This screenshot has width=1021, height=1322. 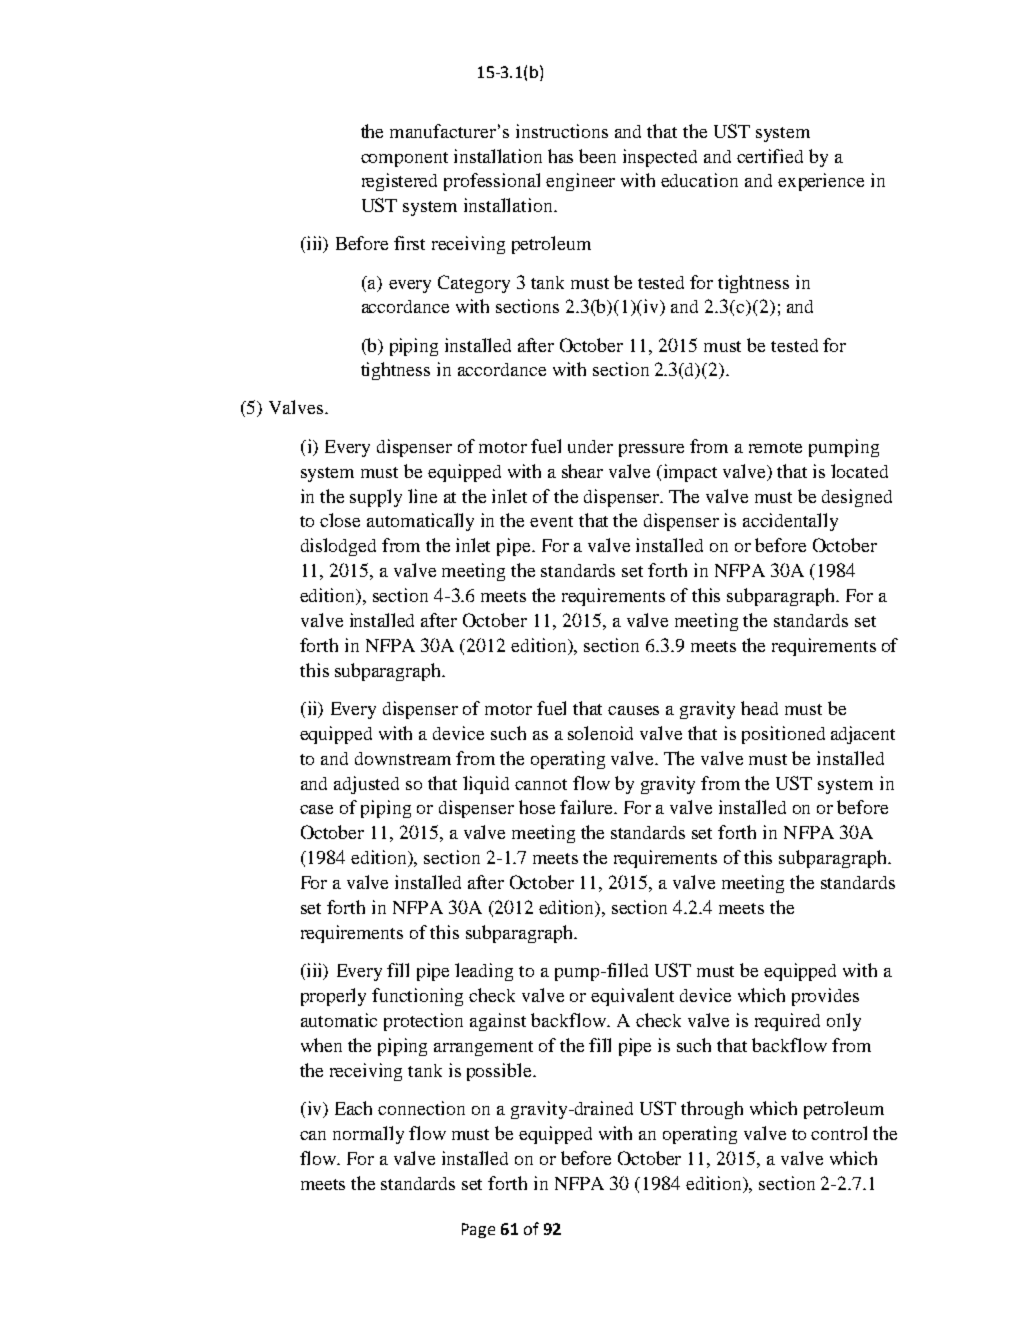 What do you see at coordinates (597, 156) in the screenshot?
I see `been` at bounding box center [597, 156].
